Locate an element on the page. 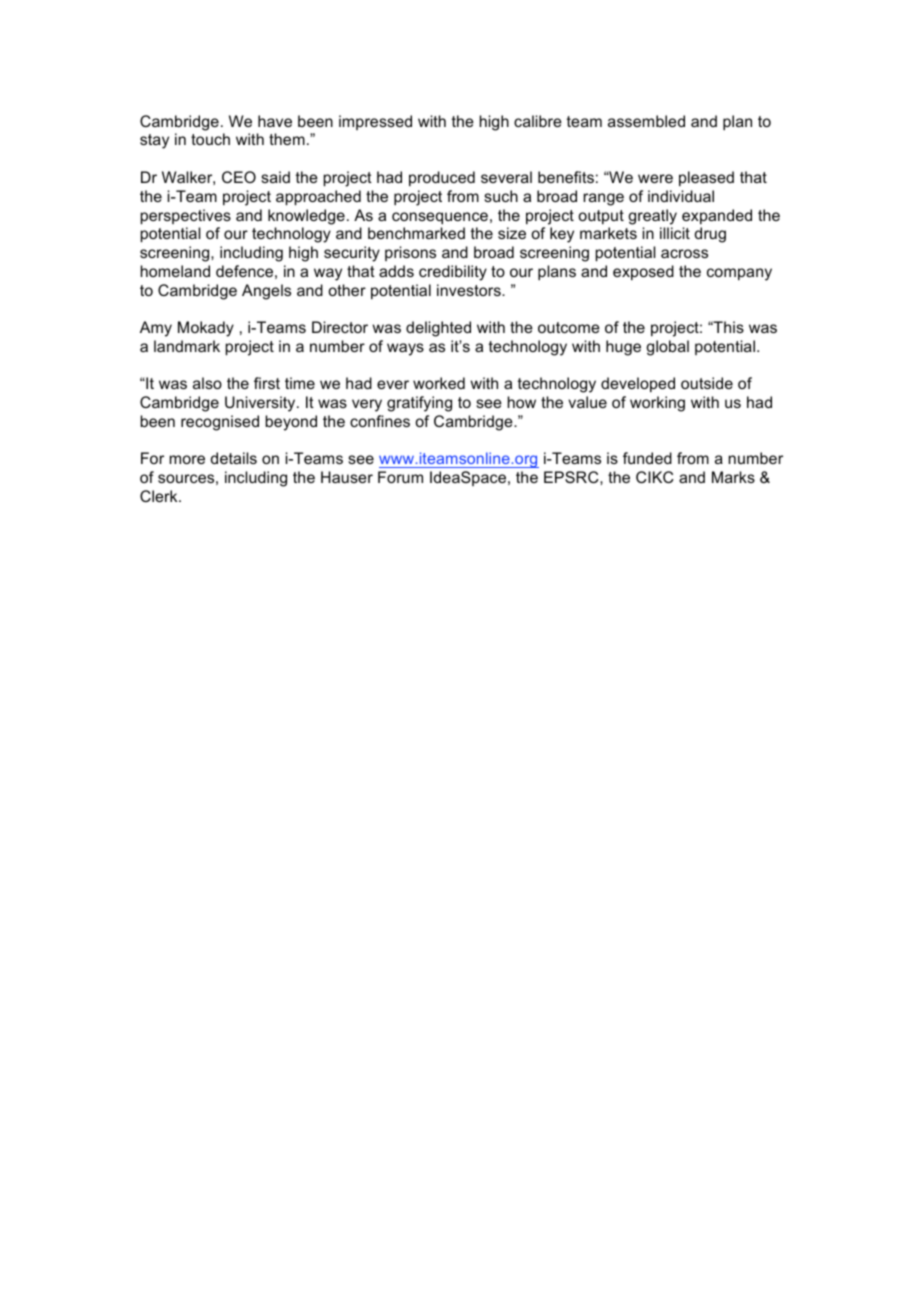  credibility is located at coordinates (453, 273).
